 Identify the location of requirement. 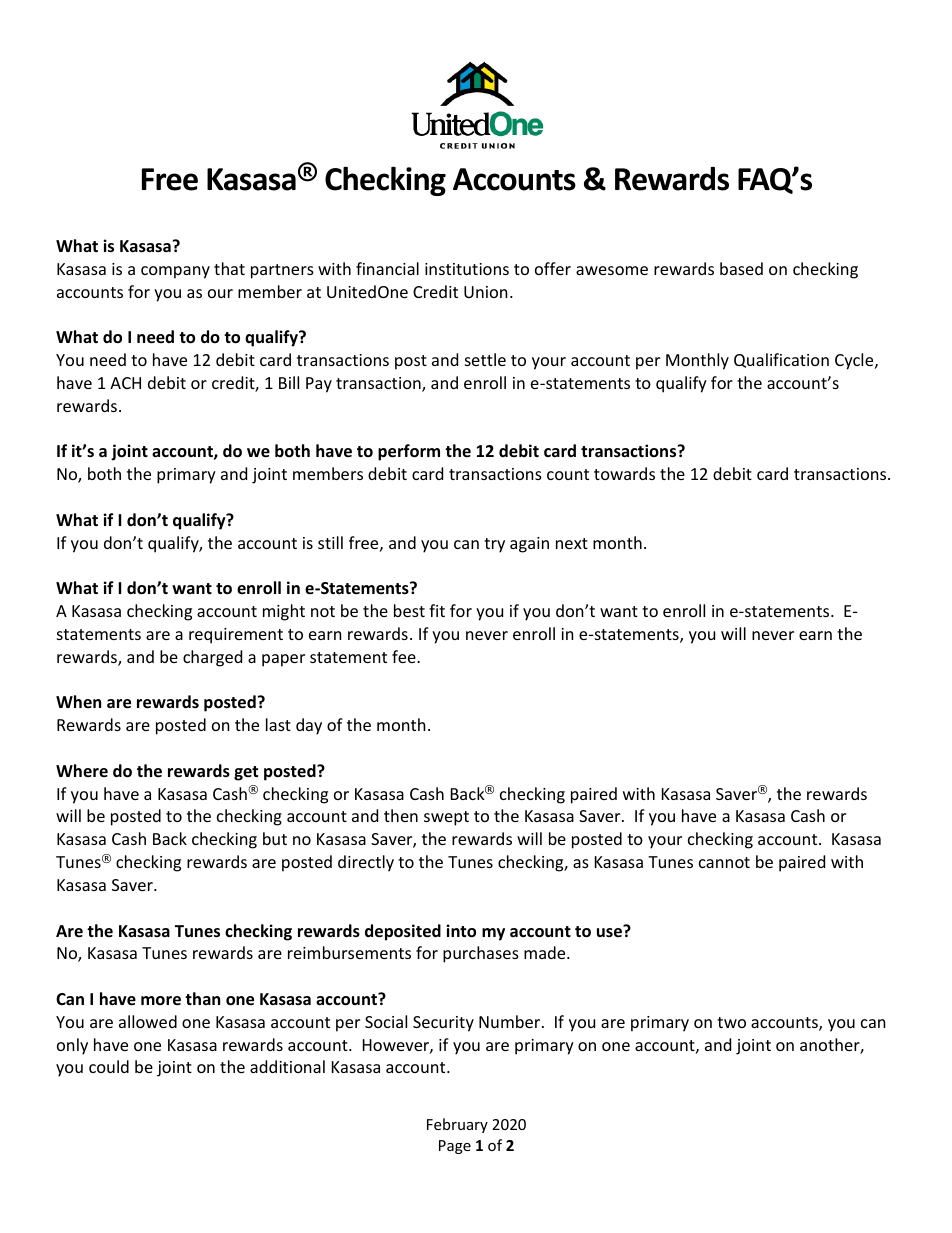
(236, 636).
